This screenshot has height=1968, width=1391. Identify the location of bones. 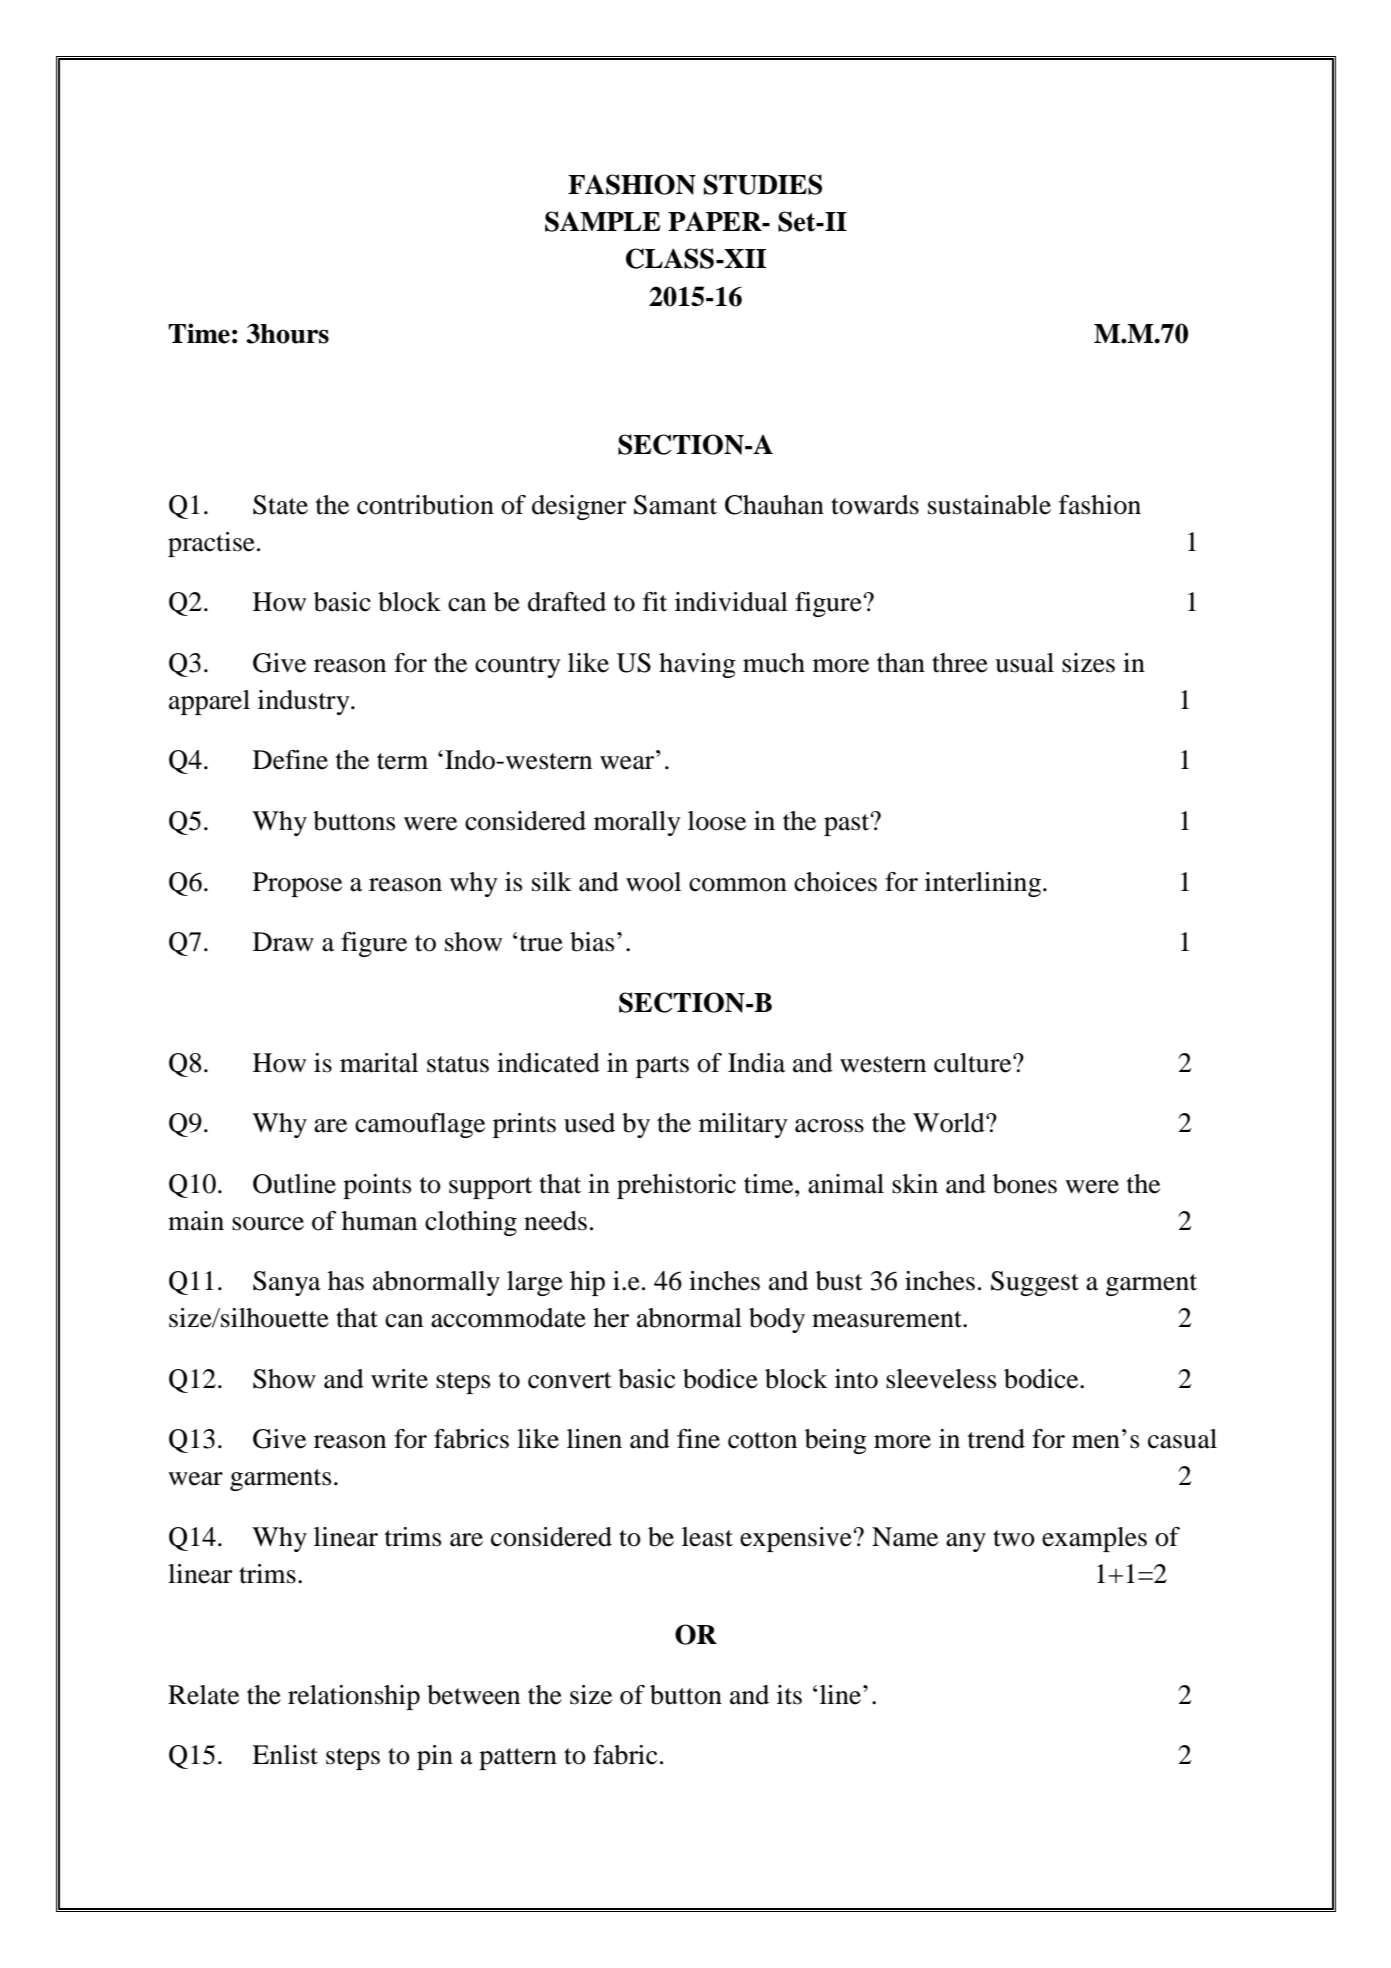
(1025, 1184).
